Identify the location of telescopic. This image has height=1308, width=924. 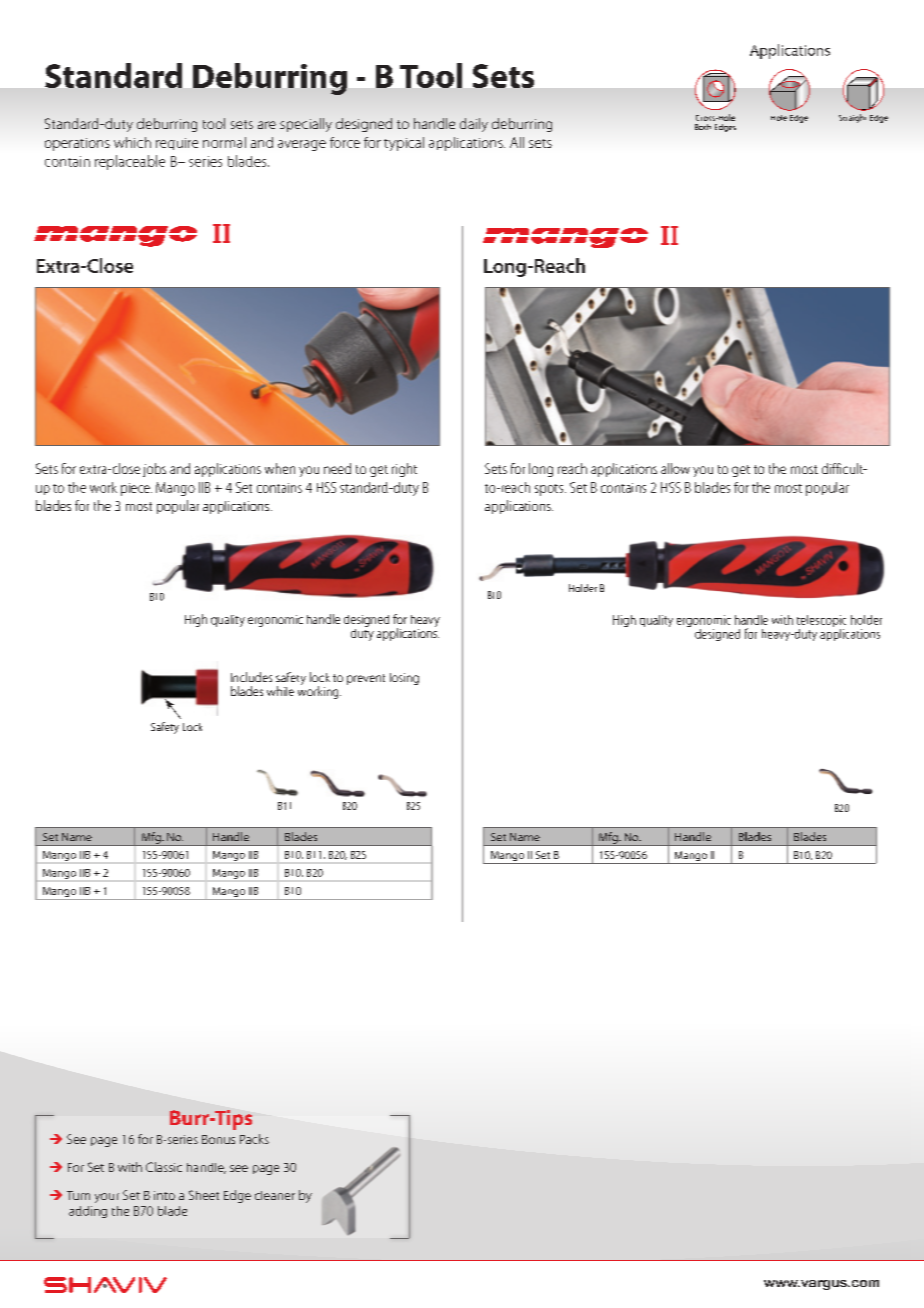
(821, 622).
